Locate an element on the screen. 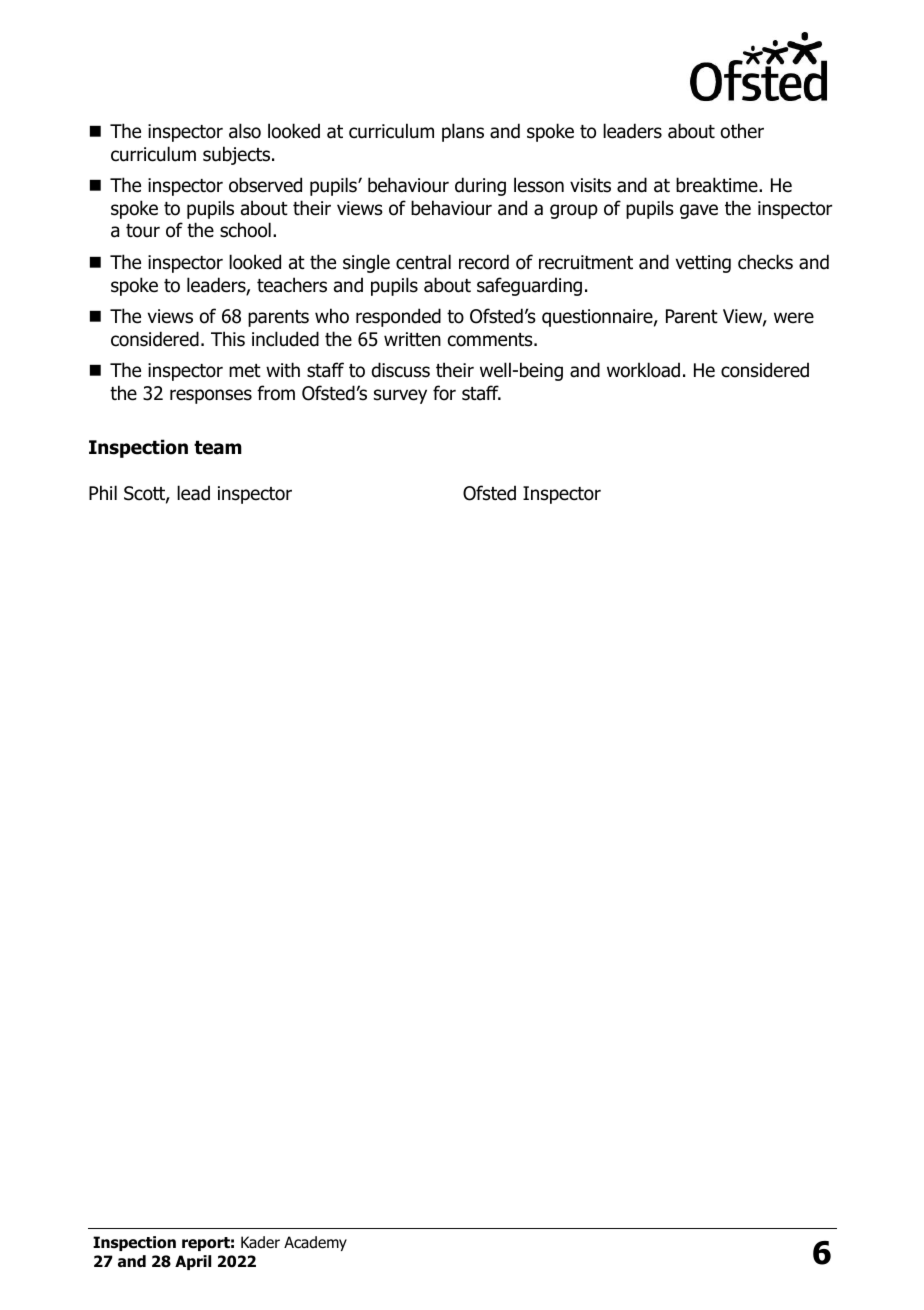 Image resolution: width=924 pixels, height=1310 pixels. workload is located at coordinates (643, 370).
